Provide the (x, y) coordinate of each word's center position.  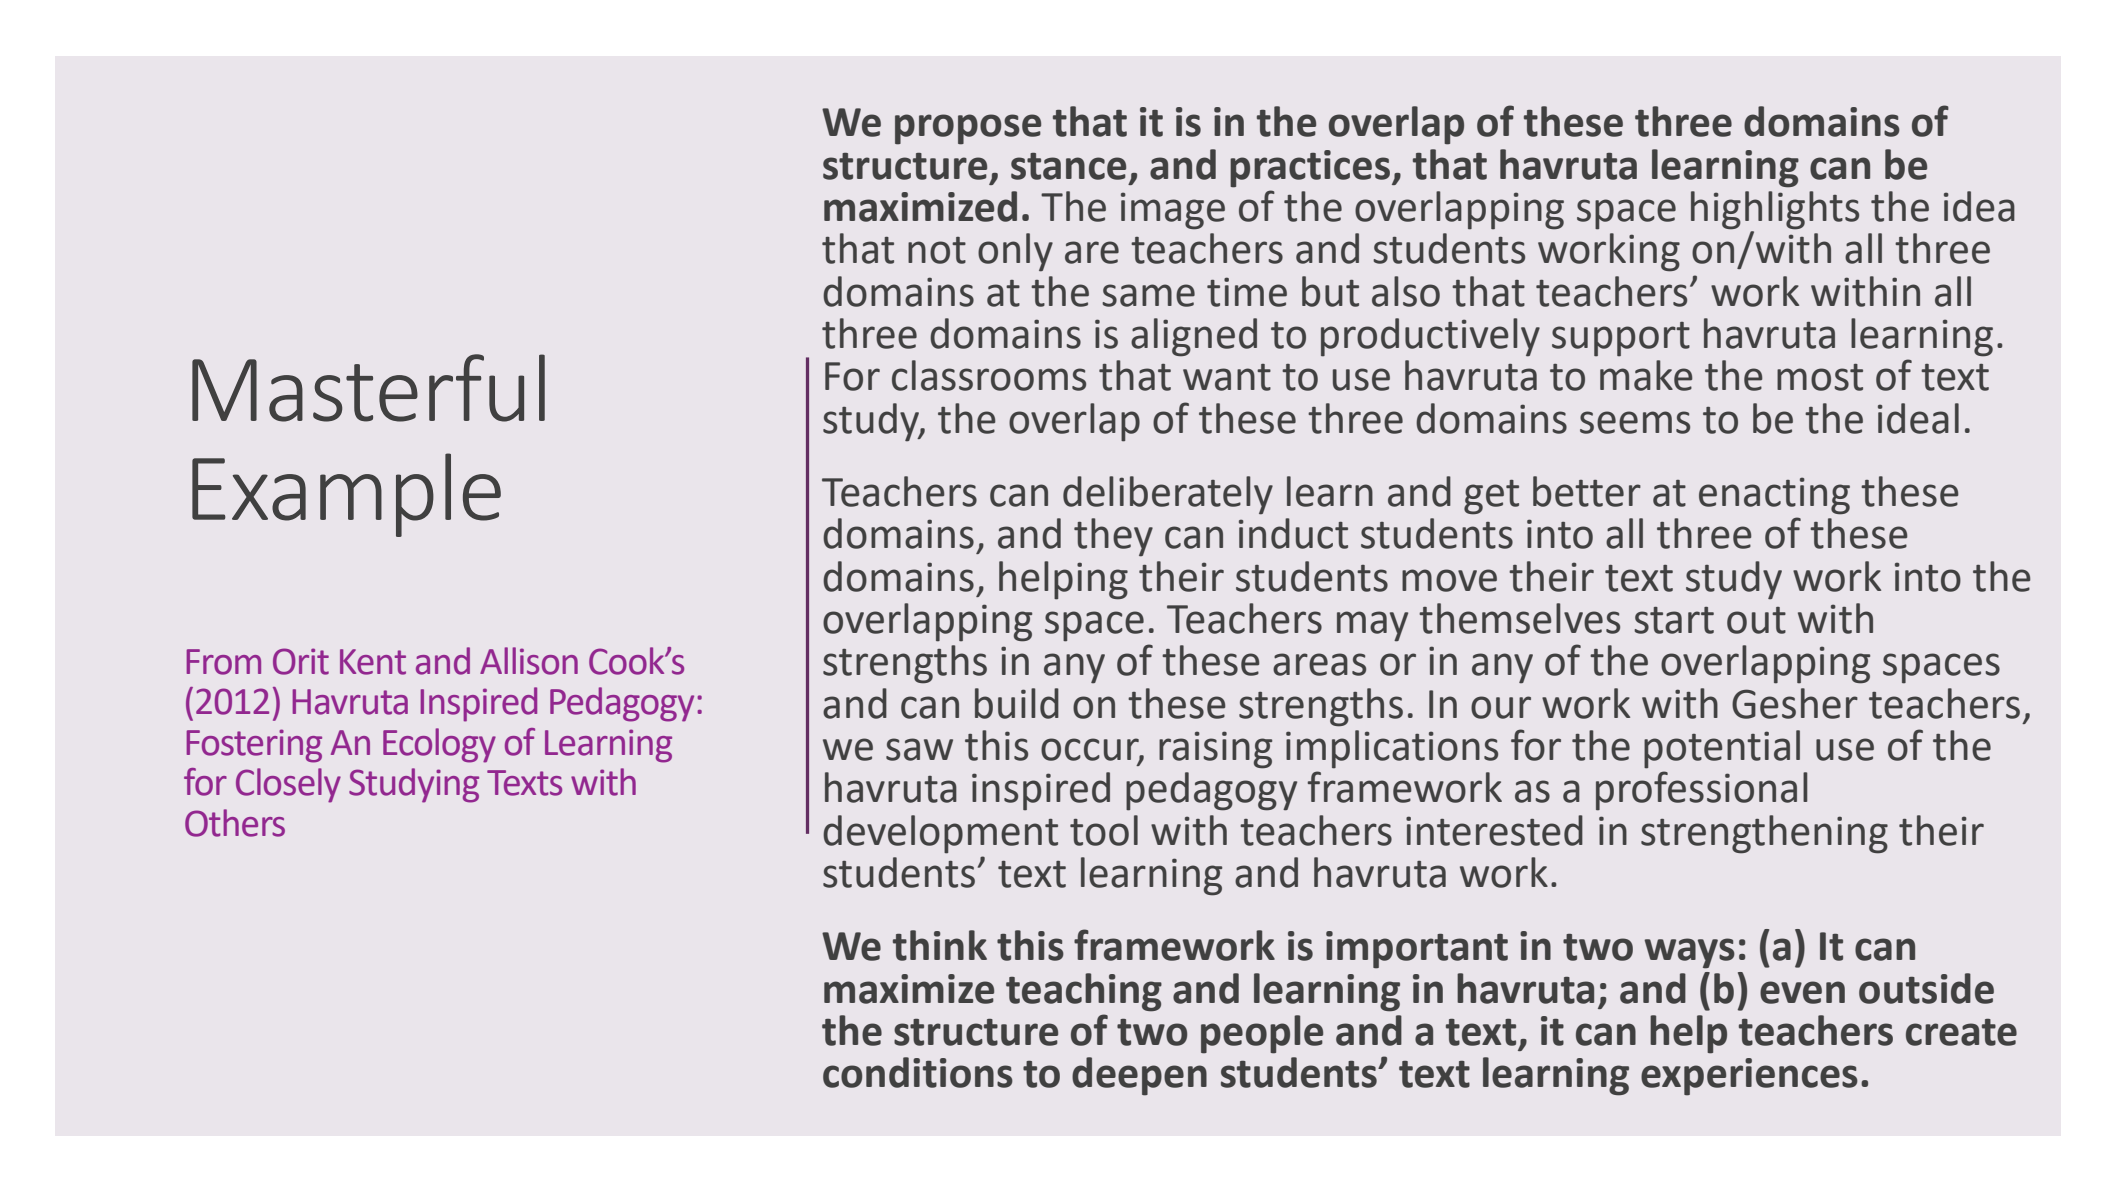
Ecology (439, 745)
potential (1722, 749)
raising (1215, 750)
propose (968, 129)
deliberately (1168, 495)
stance (1068, 166)
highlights (1775, 210)
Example (346, 495)
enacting (1774, 496)
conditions (918, 1072)
